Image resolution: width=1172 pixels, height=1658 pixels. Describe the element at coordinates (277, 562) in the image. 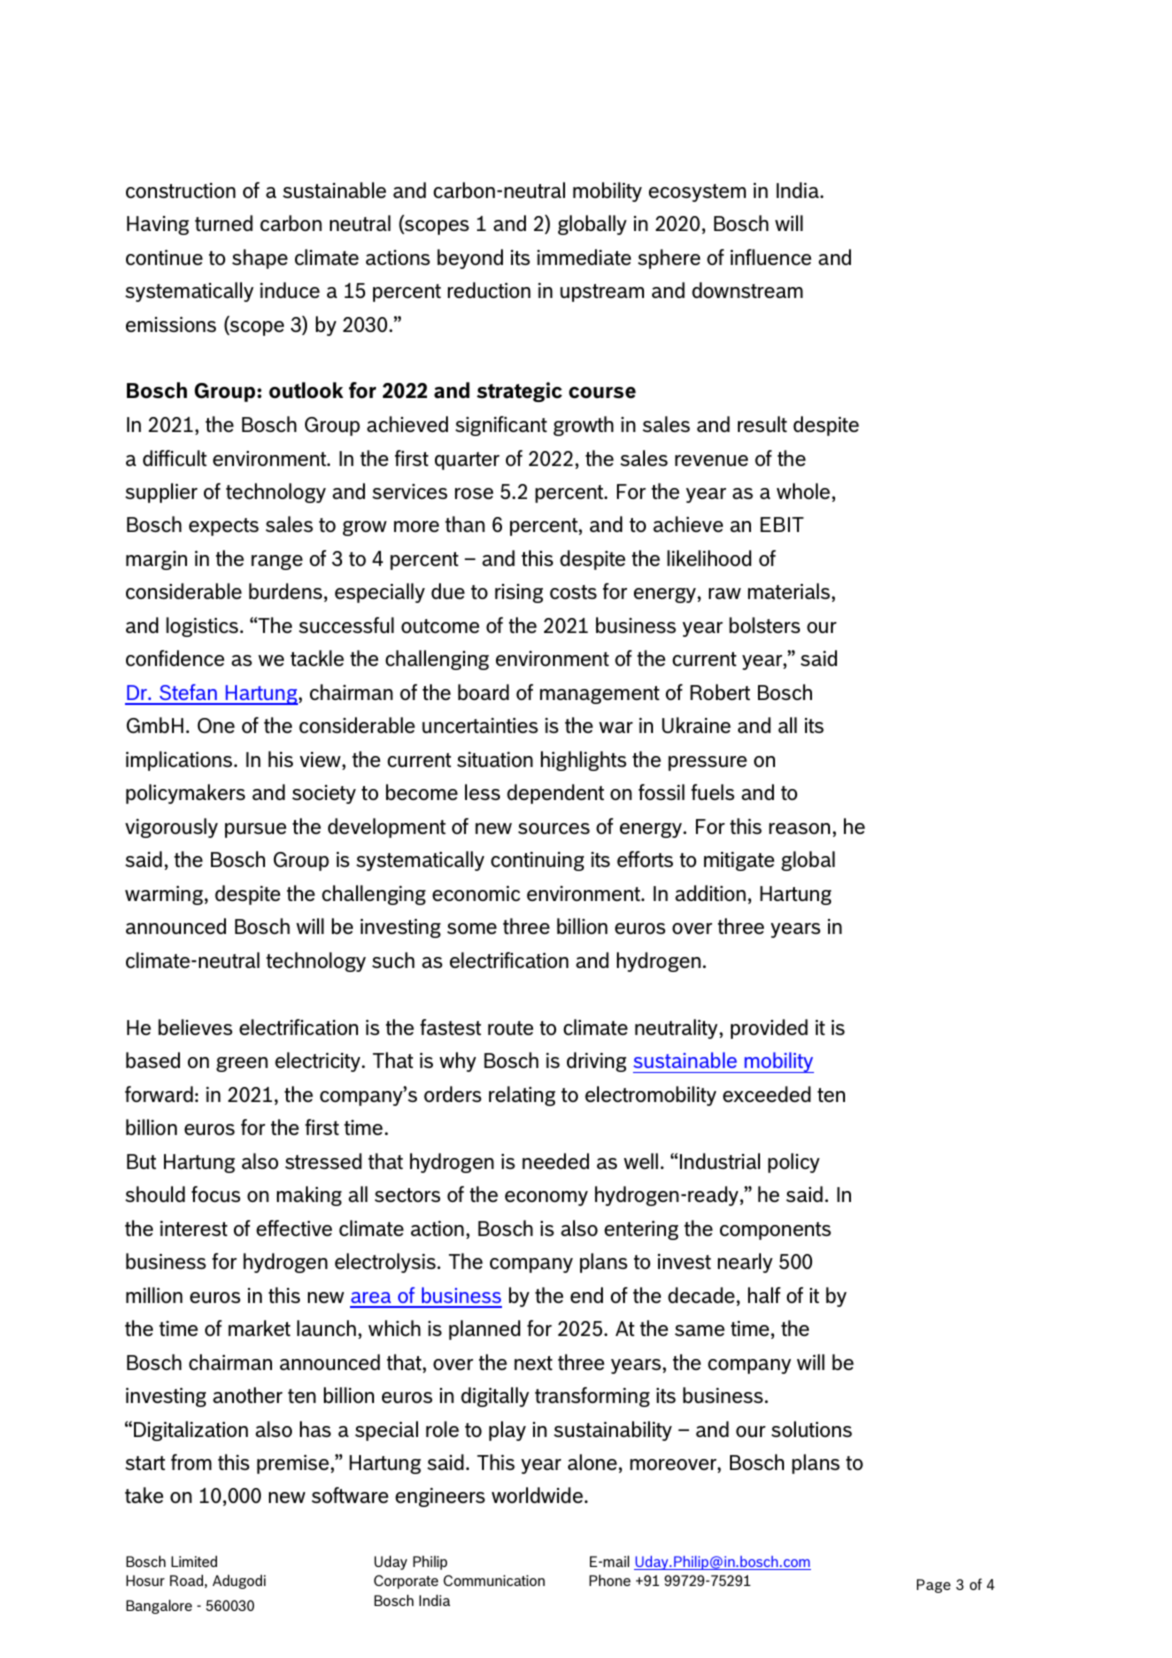

I see `range` at that location.
